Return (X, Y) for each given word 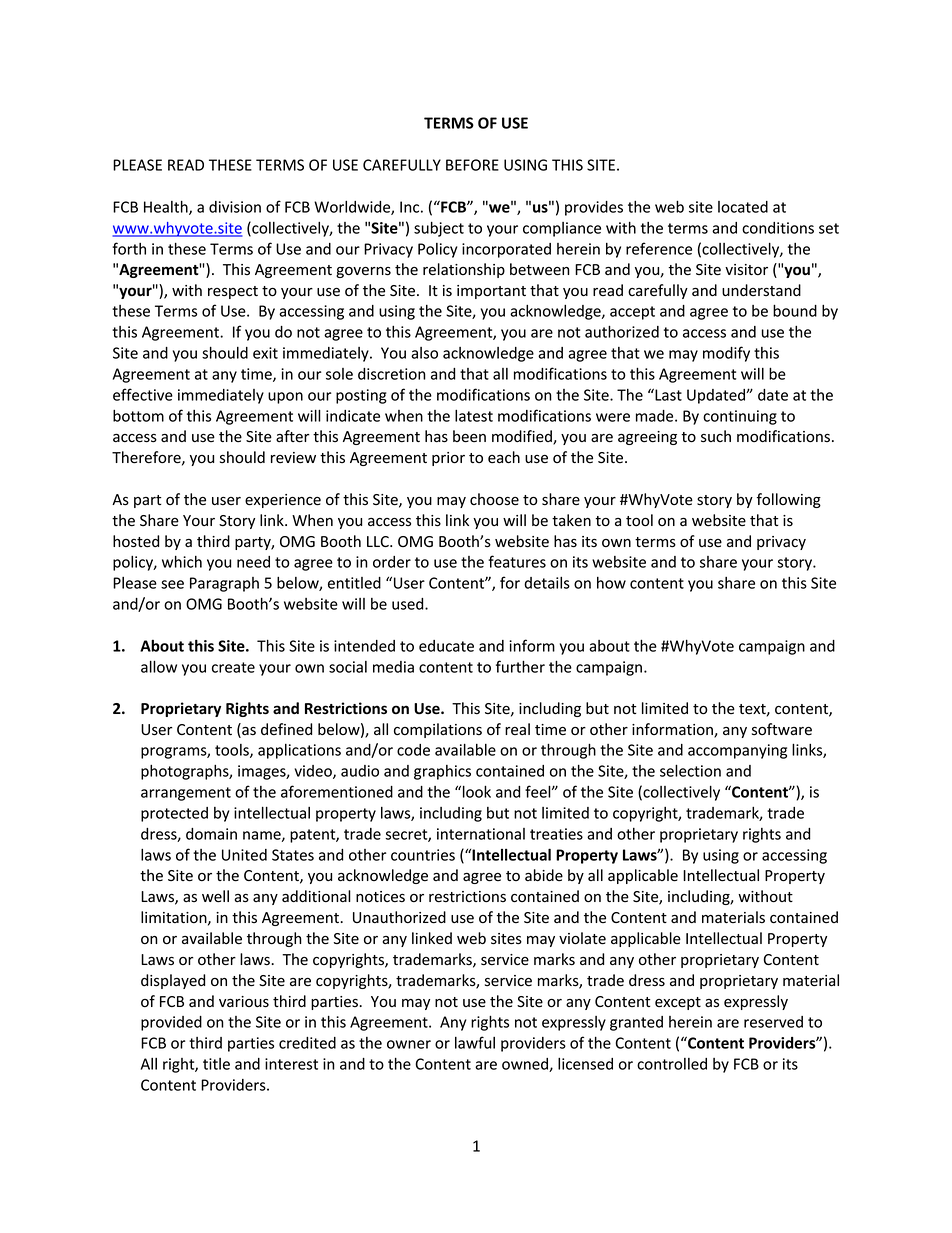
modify (726, 354)
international (481, 834)
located (743, 207)
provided (171, 1023)
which (182, 561)
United (244, 855)
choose (494, 499)
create (233, 667)
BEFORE (472, 165)
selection (690, 770)
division (235, 207)
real (517, 729)
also (424, 353)
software (782, 729)
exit (265, 353)
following (789, 500)
